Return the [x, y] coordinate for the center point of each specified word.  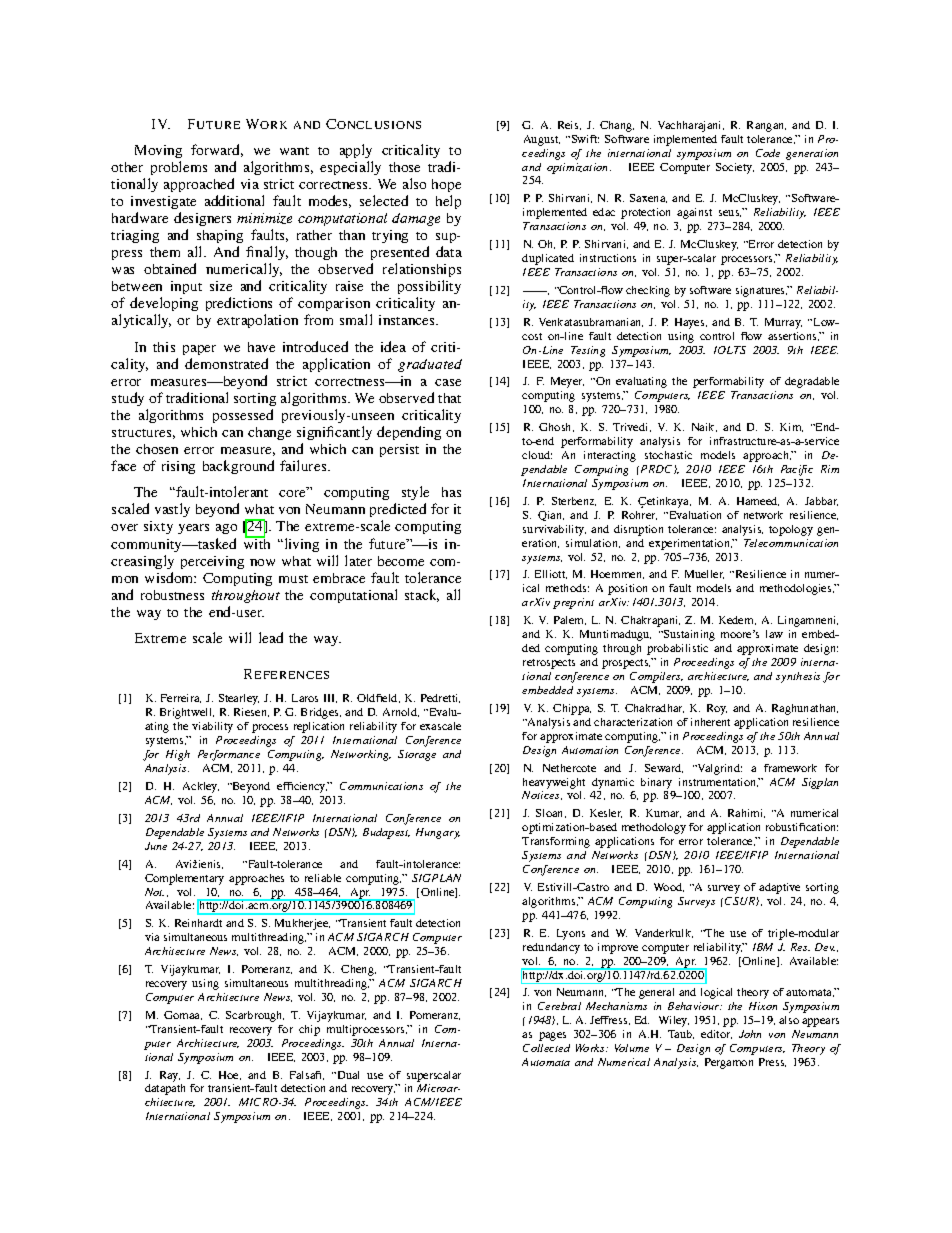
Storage [417, 755]
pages [552, 1036]
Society [735, 168]
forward [217, 150]
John [750, 1034]
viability [212, 727]
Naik [704, 427]
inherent [710, 722]
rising [178, 467]
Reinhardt [198, 923]
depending [409, 433]
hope [446, 185]
